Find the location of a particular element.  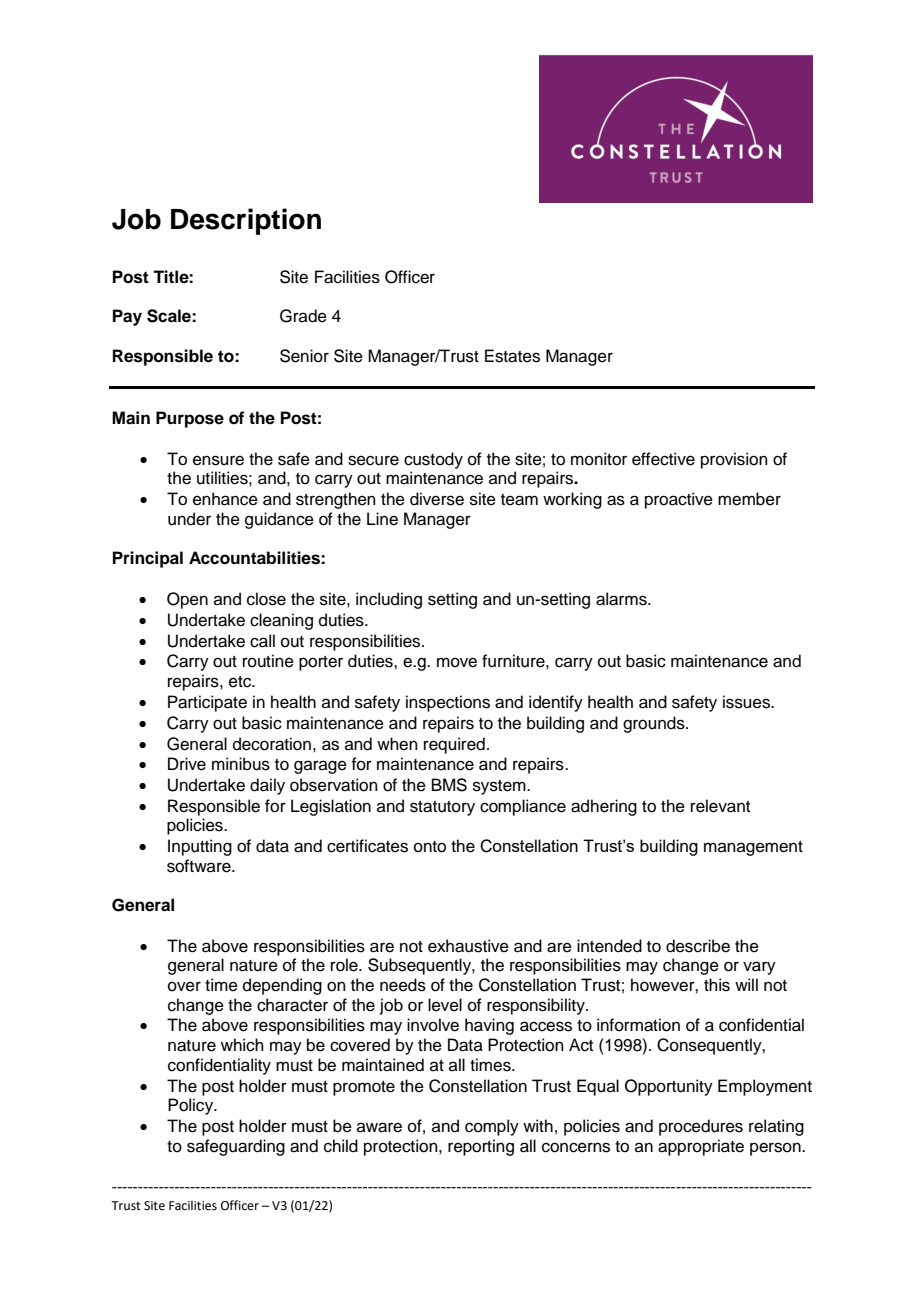

enhance is located at coordinates (225, 499).
